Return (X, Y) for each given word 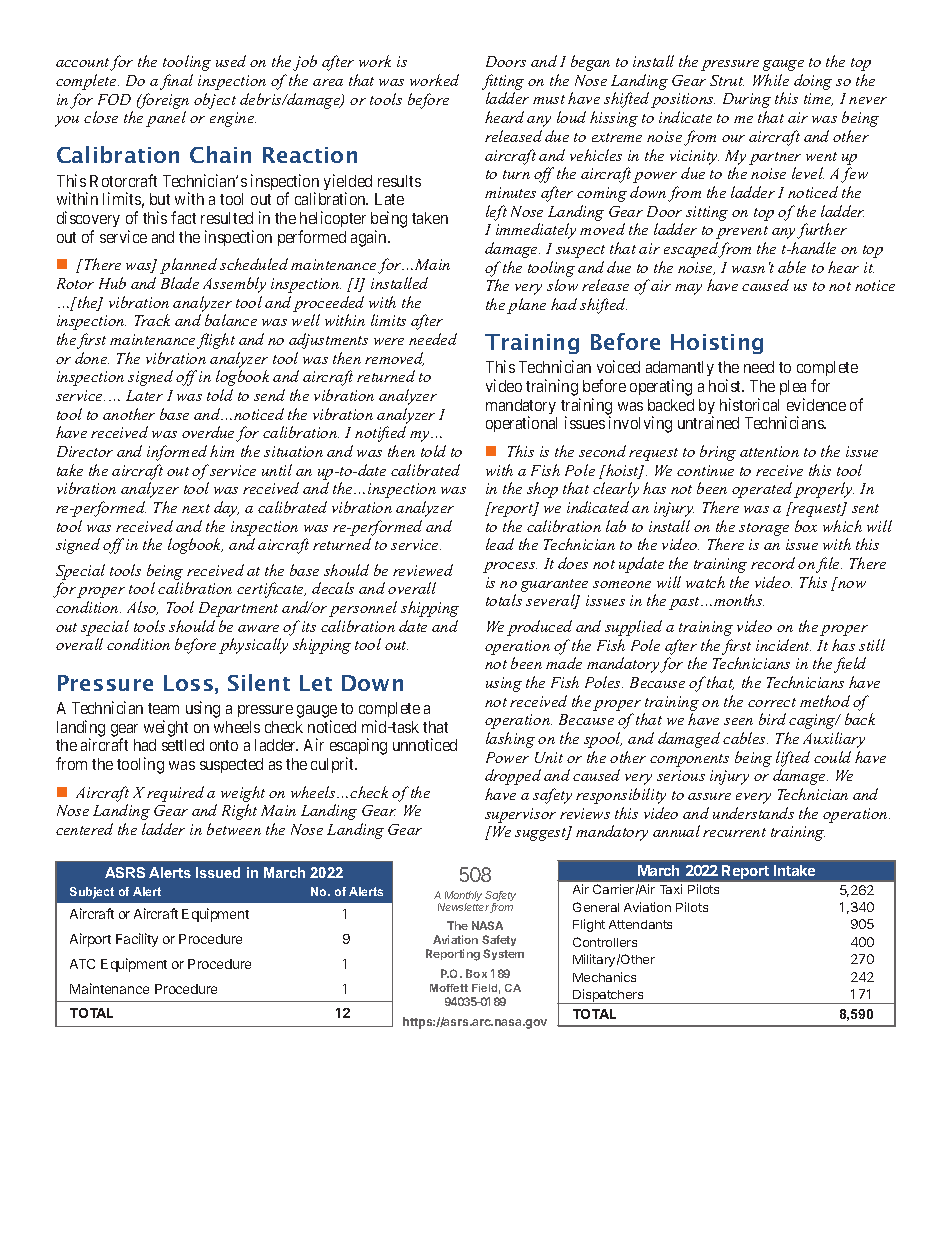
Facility (137, 940)
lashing (510, 740)
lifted (793, 759)
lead (500, 544)
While (771, 80)
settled (183, 745)
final (176, 82)
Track (152, 320)
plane (526, 306)
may (688, 289)
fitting (503, 82)
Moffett (449, 988)
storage (764, 529)
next (196, 508)
